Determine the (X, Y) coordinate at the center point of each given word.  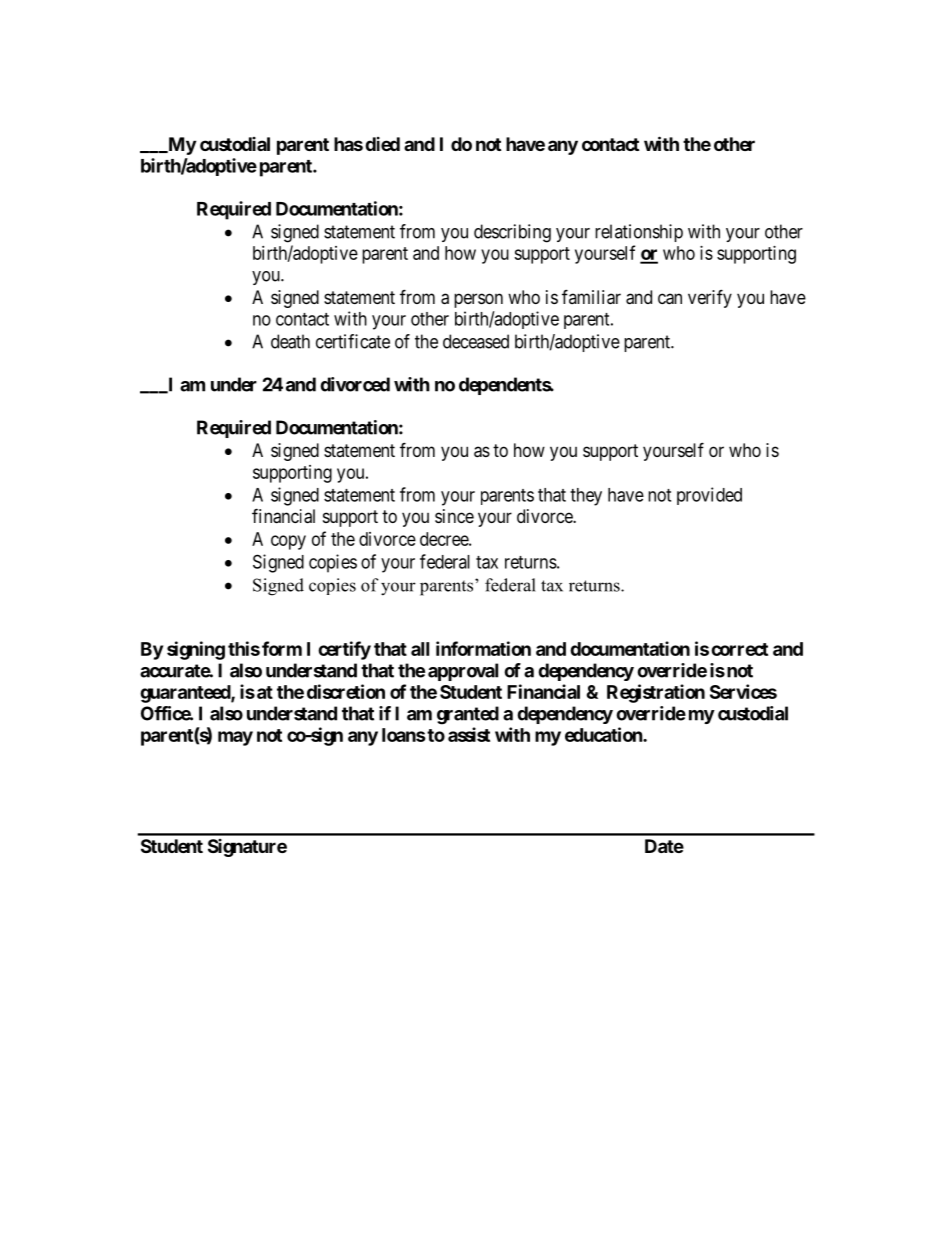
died (382, 144)
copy (288, 542)
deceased (476, 341)
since (454, 516)
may (235, 738)
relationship (639, 233)
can (670, 299)
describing (512, 233)
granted (468, 715)
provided (709, 496)
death (290, 341)
